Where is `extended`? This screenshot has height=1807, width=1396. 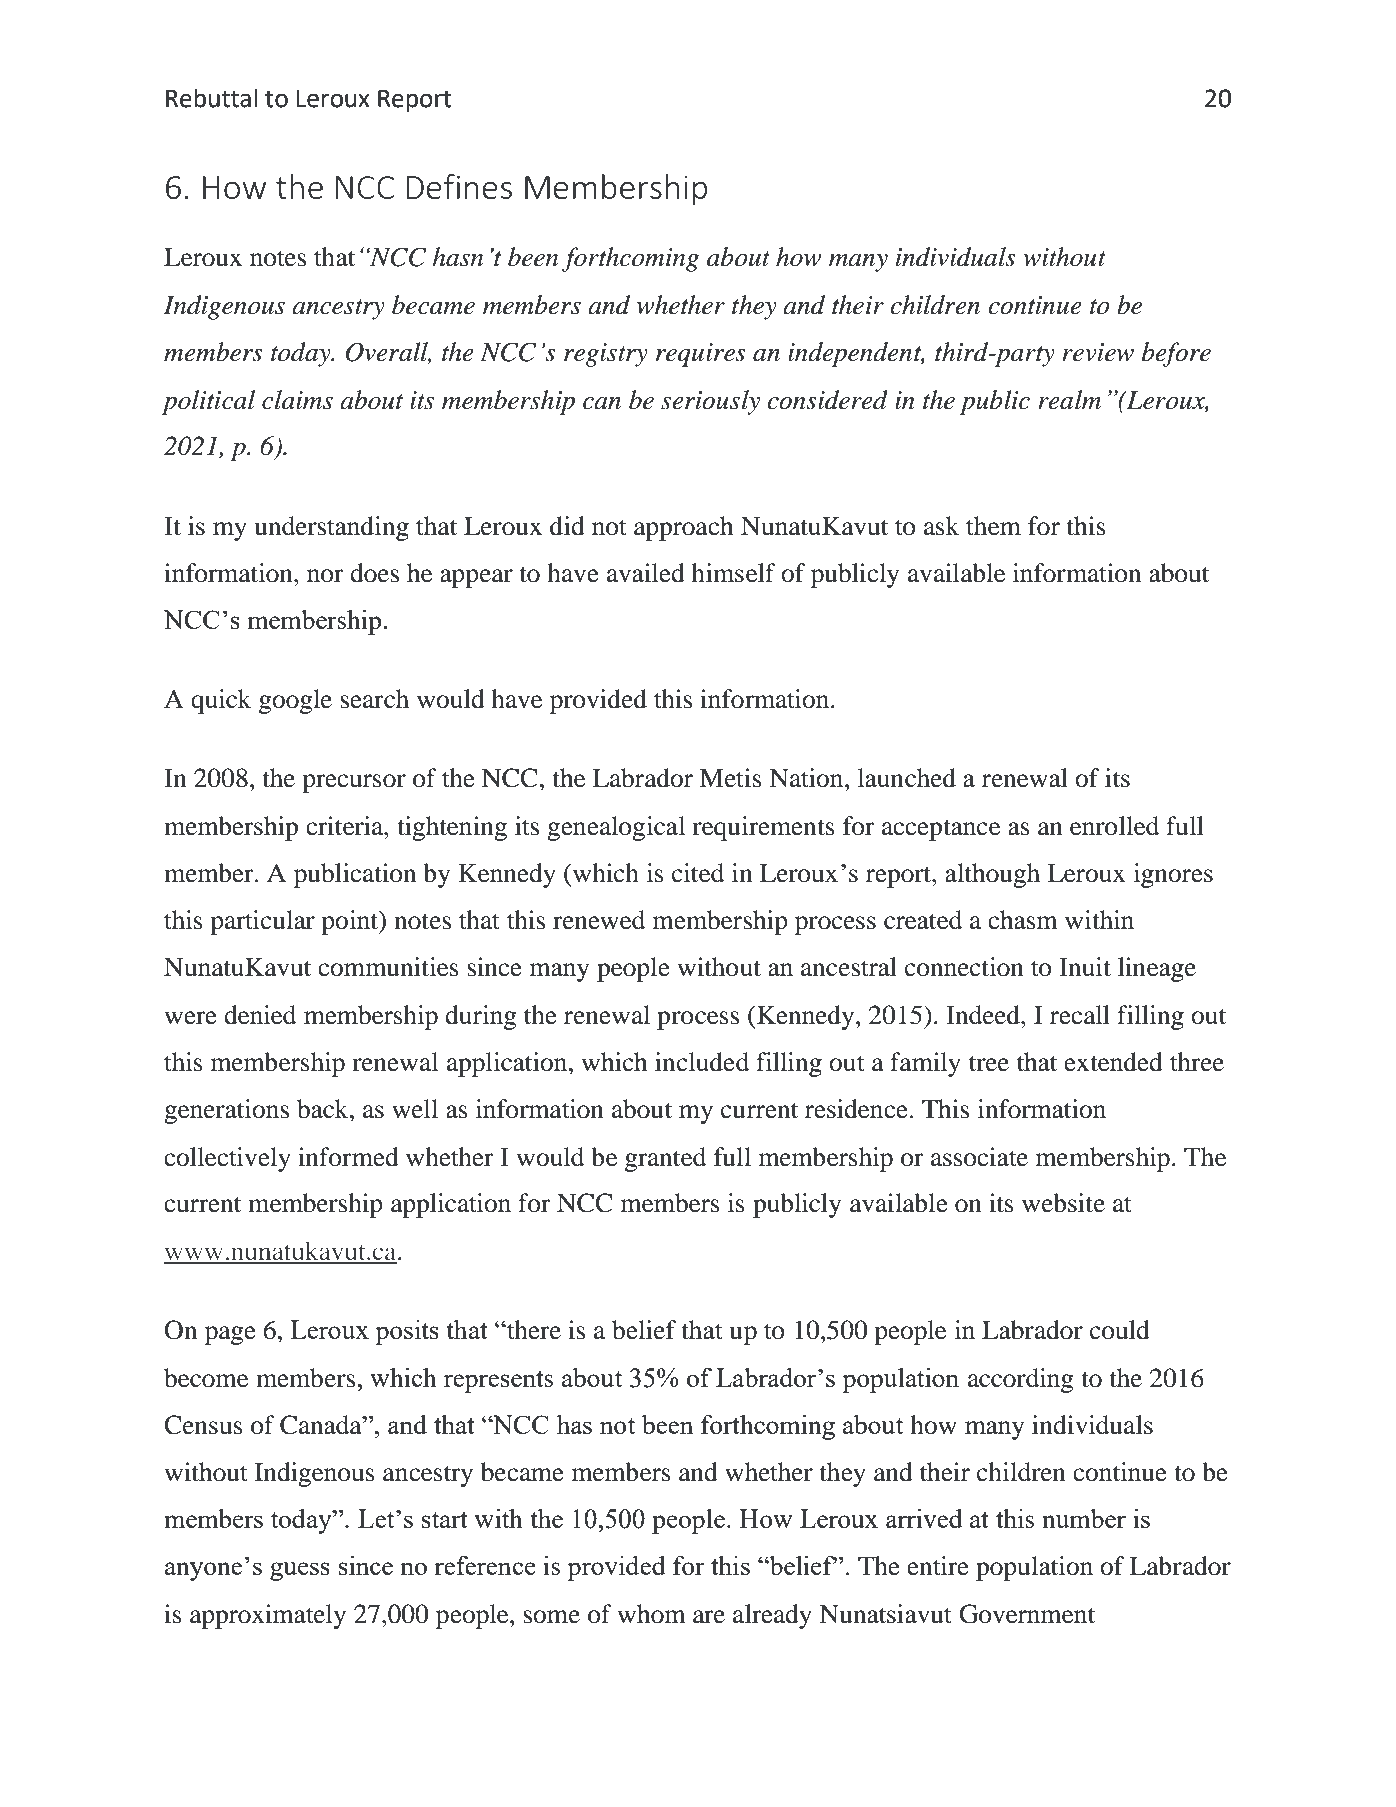
extended is located at coordinates (1113, 1062).
